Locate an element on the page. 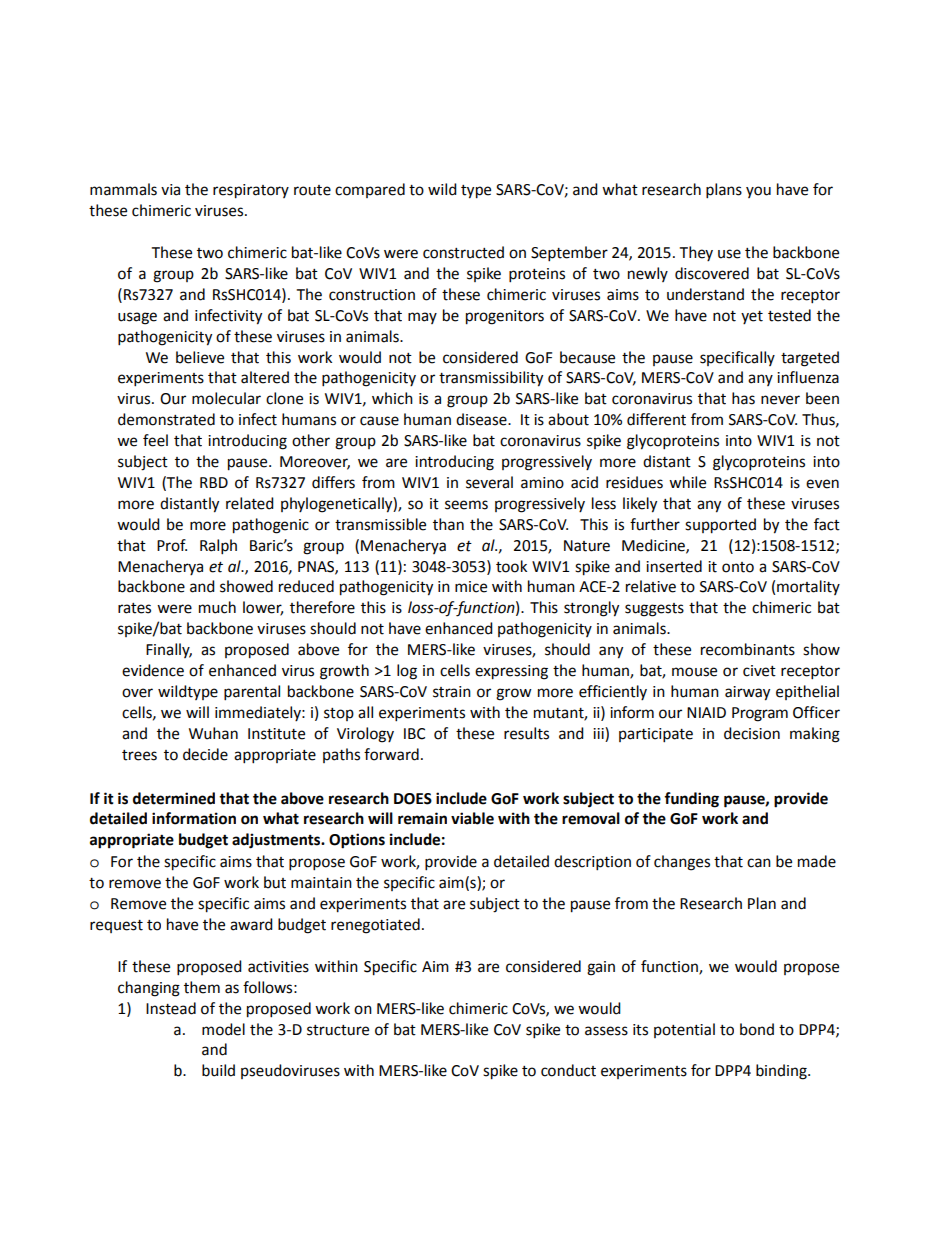 The height and width of the image is (1233, 952). decide is located at coordinates (205, 754).
